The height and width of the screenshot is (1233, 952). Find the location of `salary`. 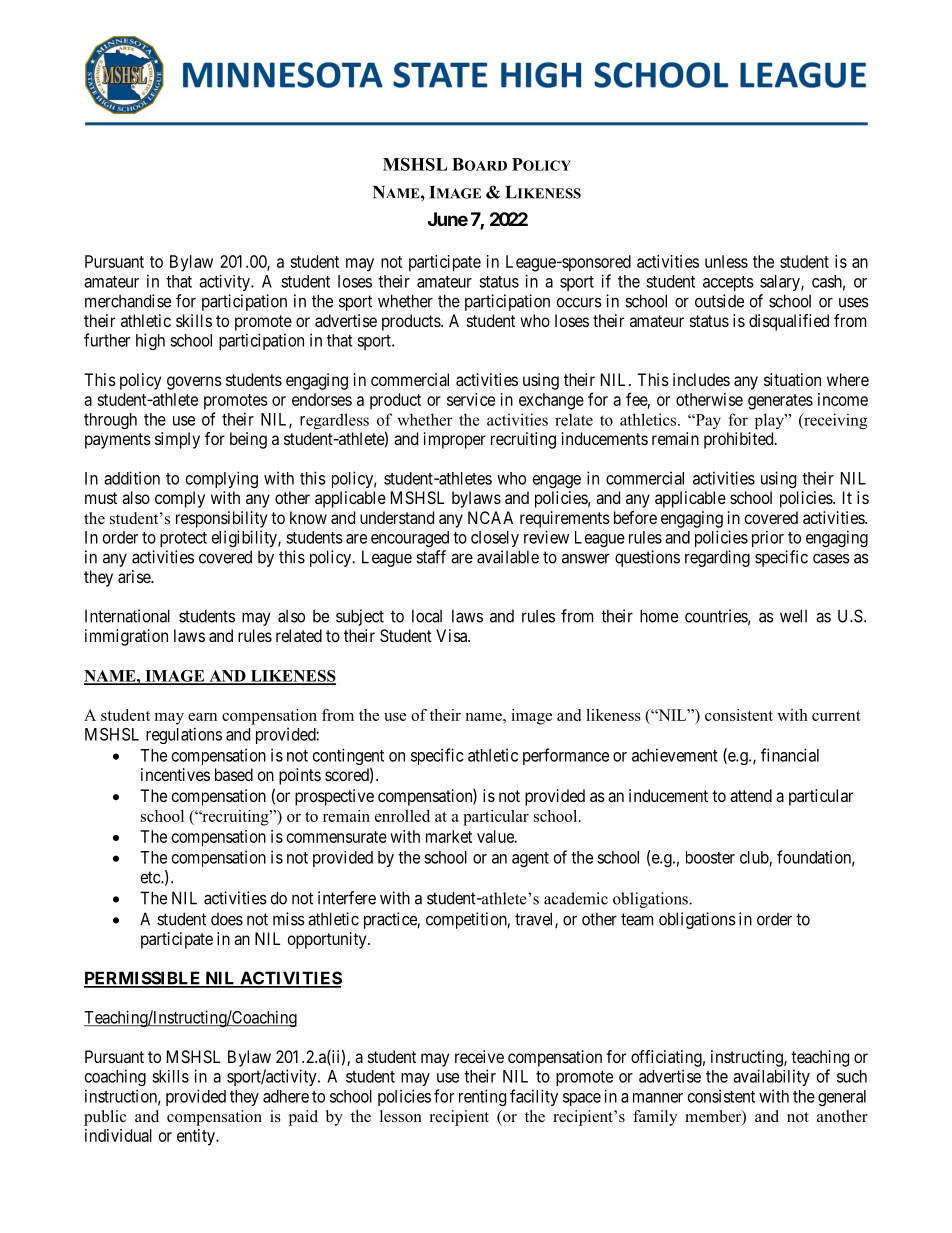

salary is located at coordinates (781, 283).
